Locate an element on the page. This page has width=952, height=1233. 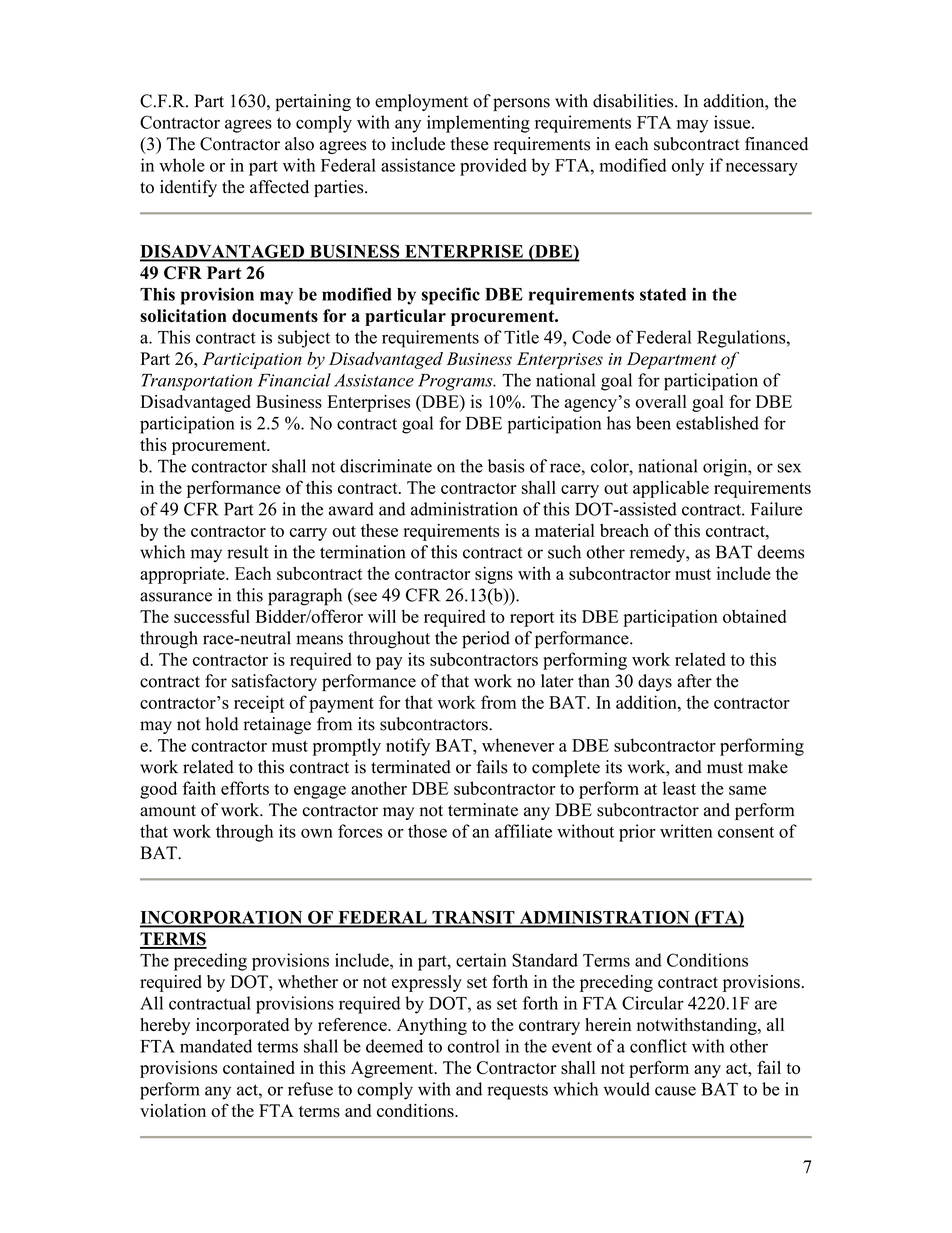
whenever is located at coordinates (518, 745).
